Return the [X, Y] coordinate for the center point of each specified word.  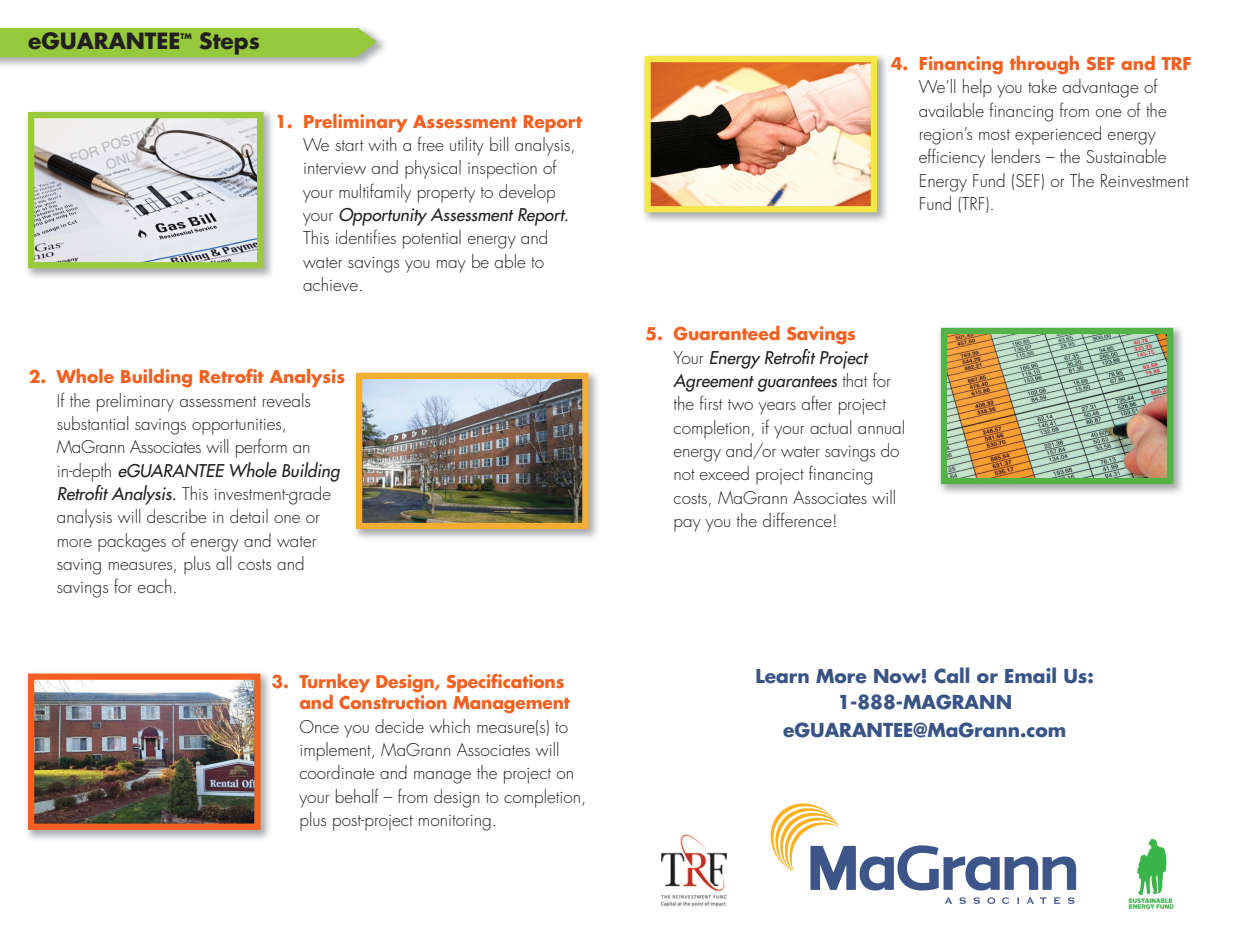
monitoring [455, 823]
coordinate [337, 772]
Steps [229, 43]
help [977, 88]
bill [499, 144]
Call [951, 675]
